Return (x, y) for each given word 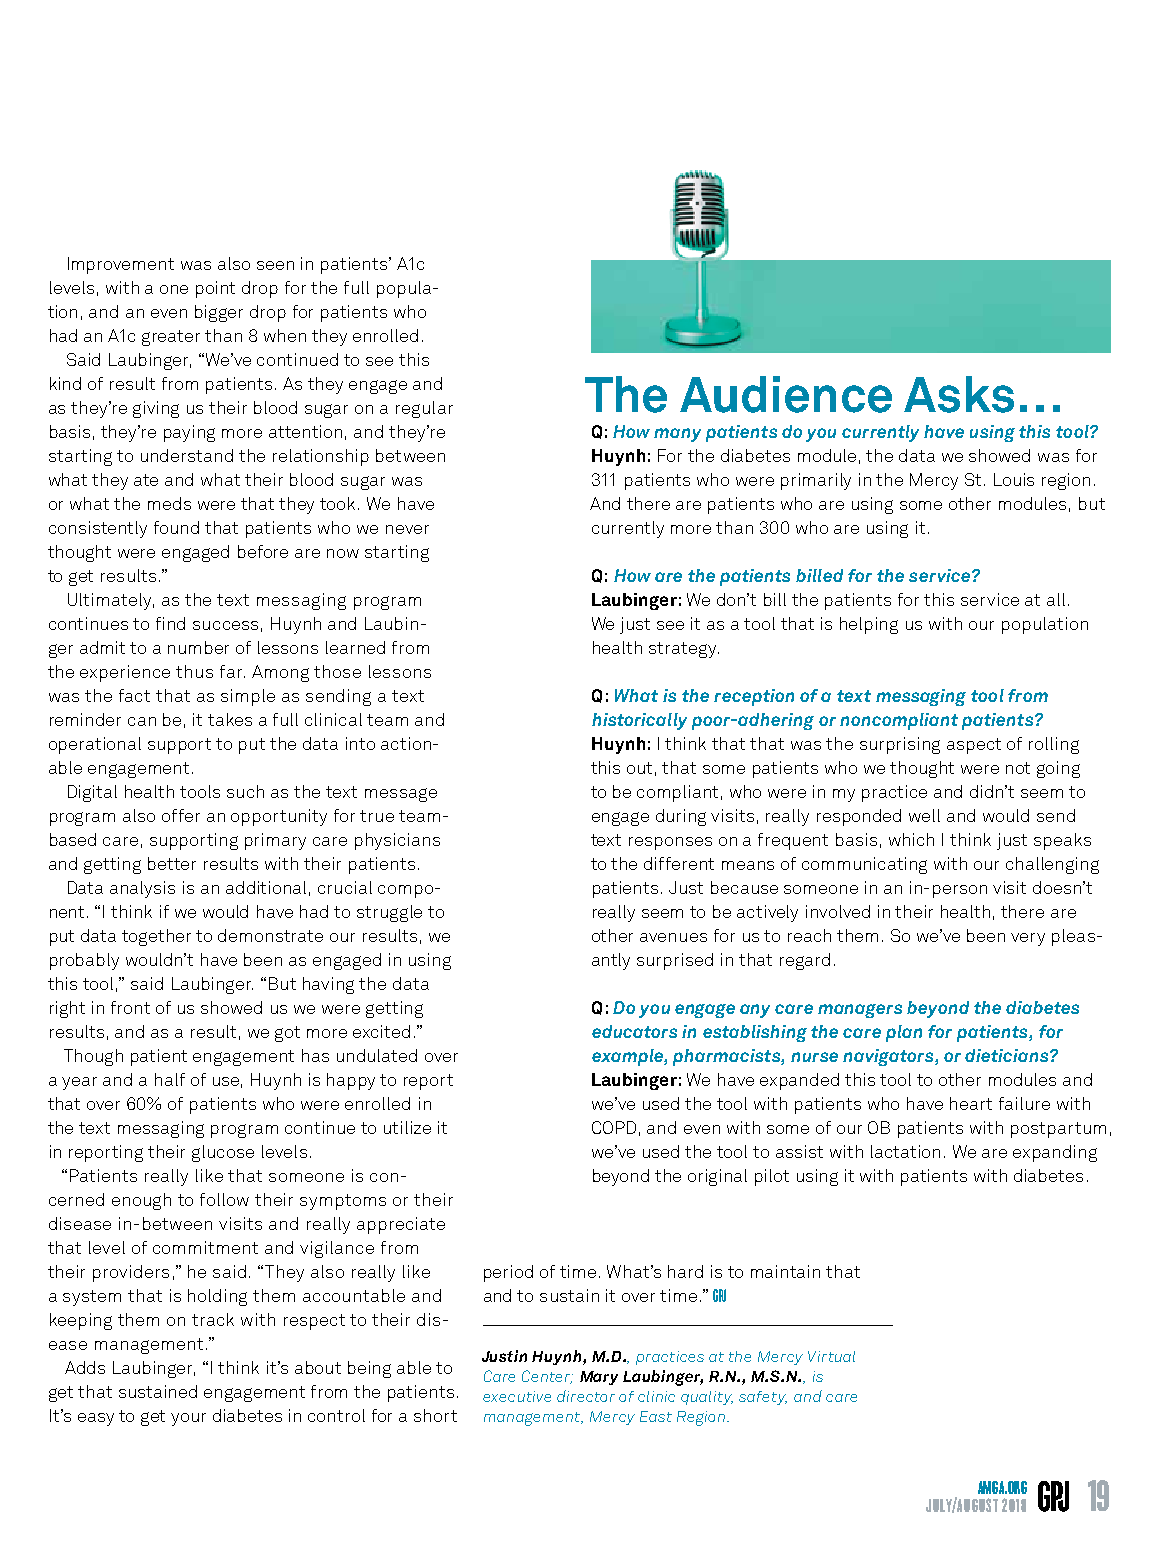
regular (424, 409)
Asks (959, 394)
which (911, 839)
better (172, 863)
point (215, 289)
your (188, 1419)
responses (670, 843)
